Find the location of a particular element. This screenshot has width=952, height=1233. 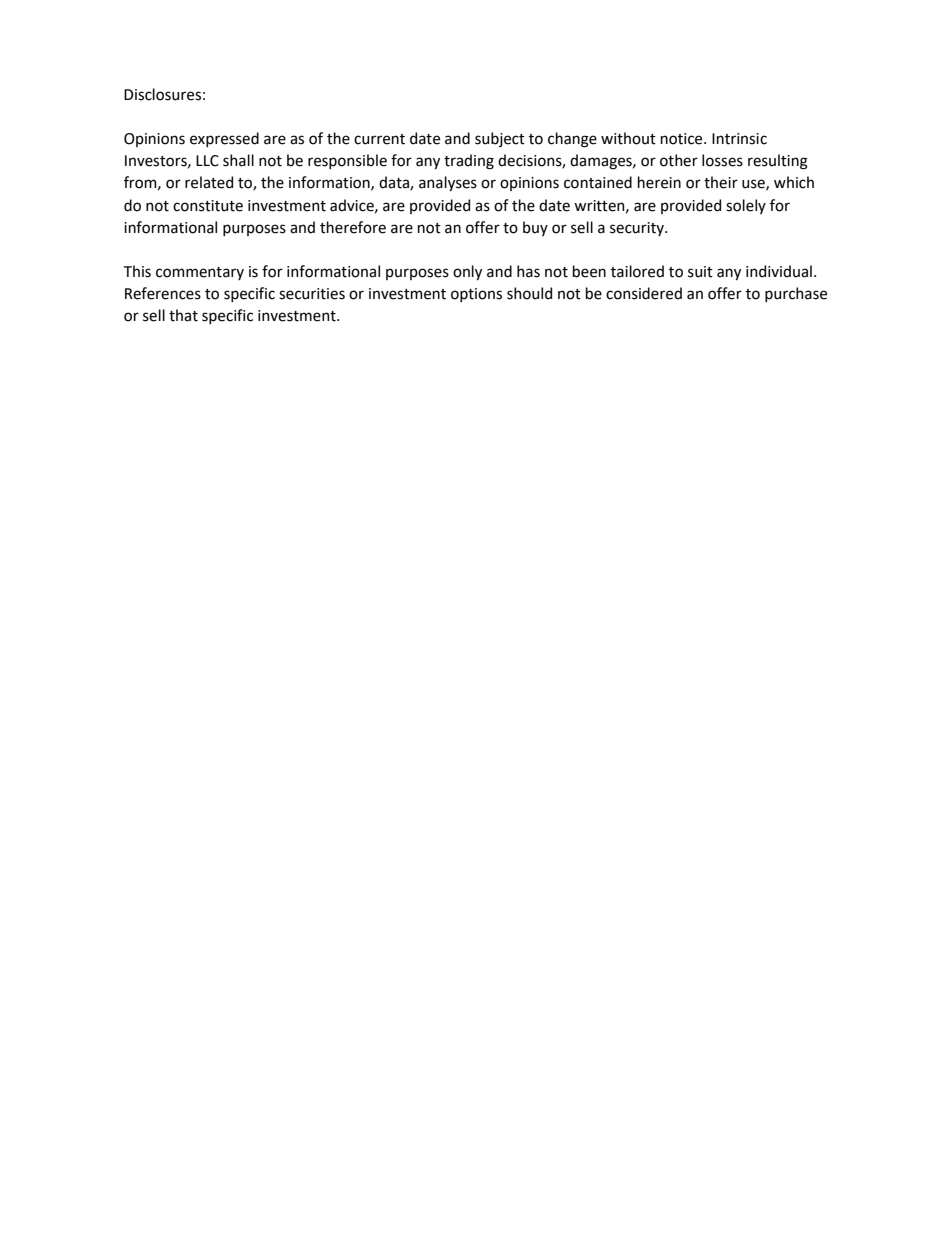

only is located at coordinates (467, 272).
